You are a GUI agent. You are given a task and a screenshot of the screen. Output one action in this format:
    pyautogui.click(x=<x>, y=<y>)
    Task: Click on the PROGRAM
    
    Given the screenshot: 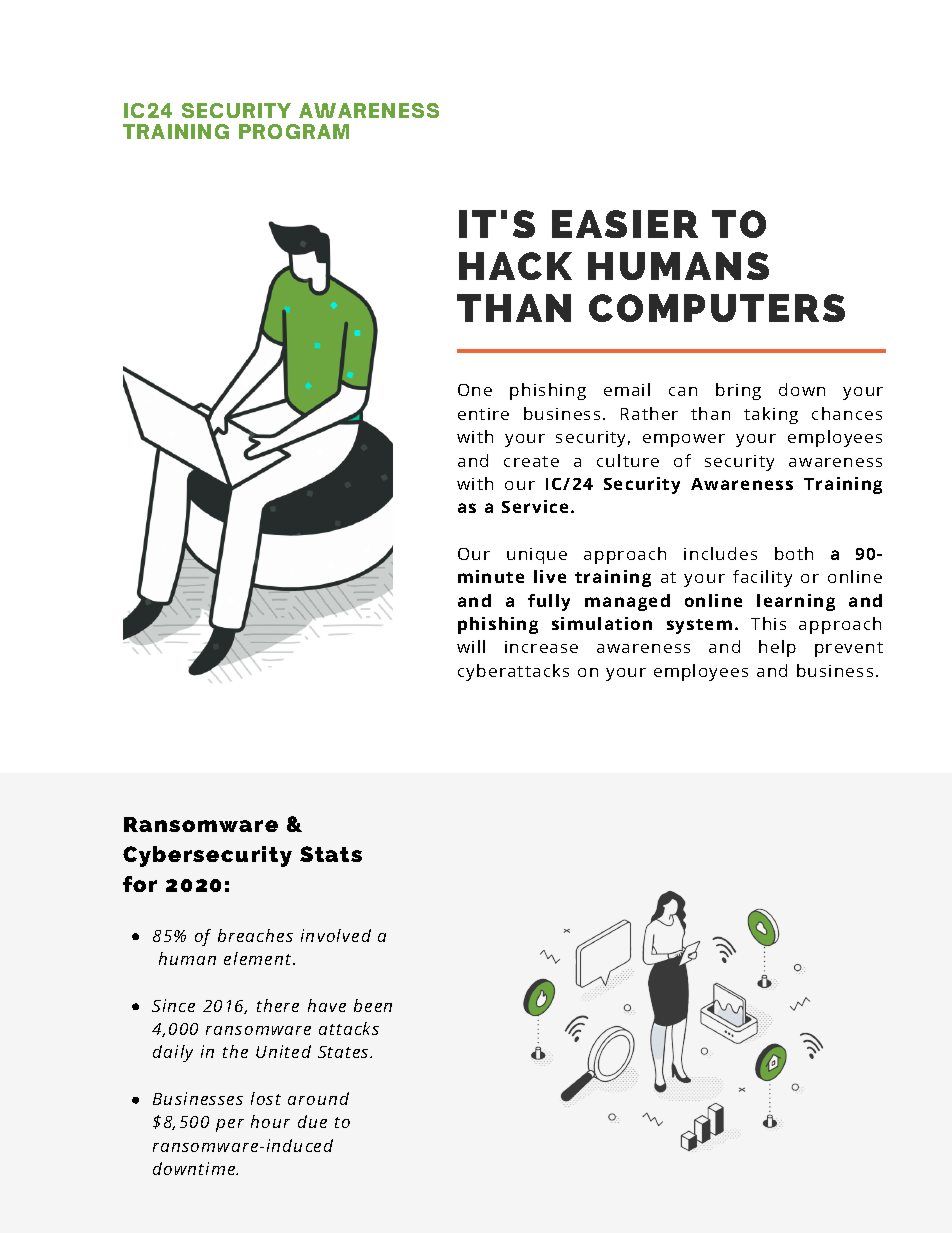 What is the action you would take?
    pyautogui.click(x=294, y=131)
